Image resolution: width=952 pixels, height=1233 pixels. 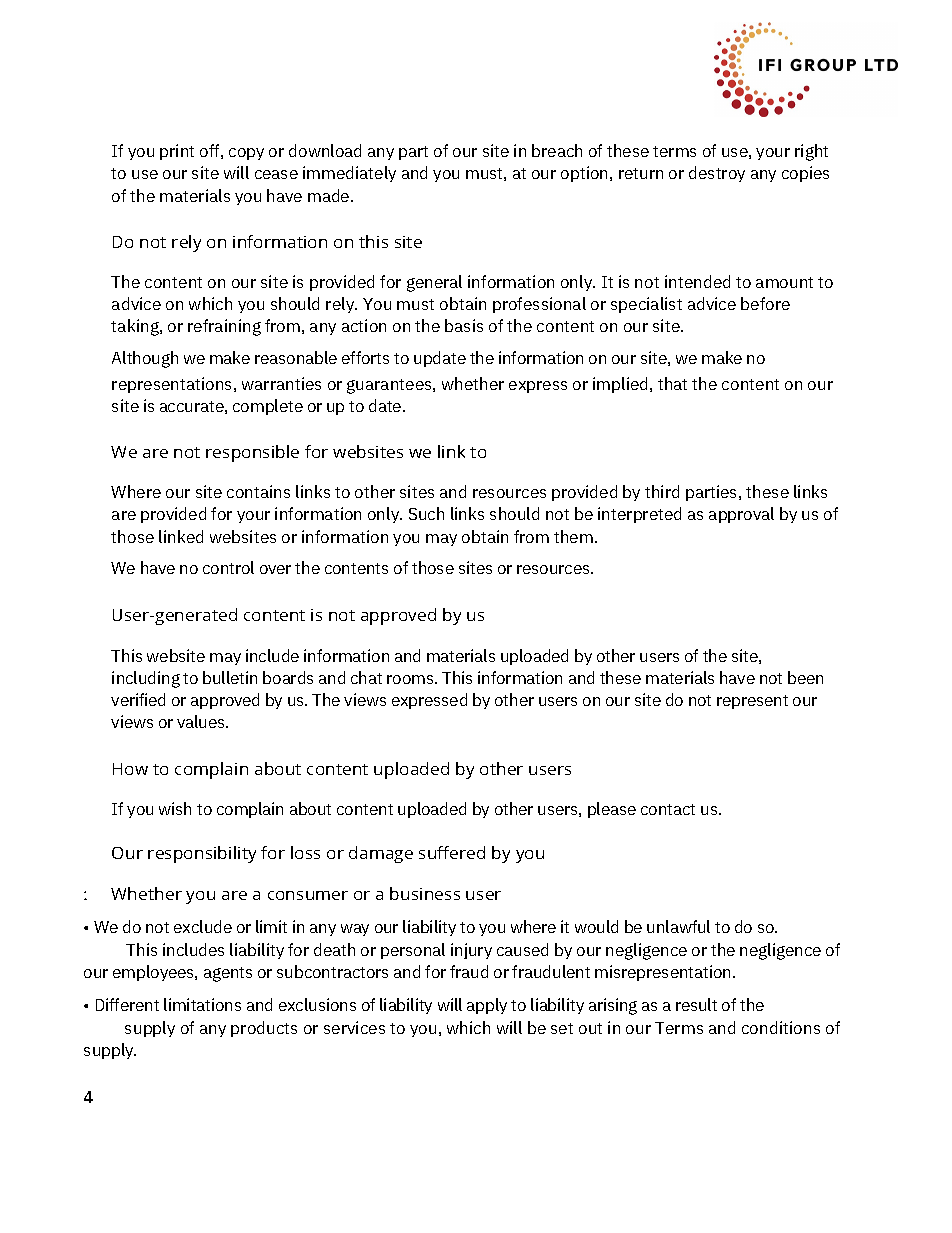 I want to click on apply, so click(x=487, y=1006).
